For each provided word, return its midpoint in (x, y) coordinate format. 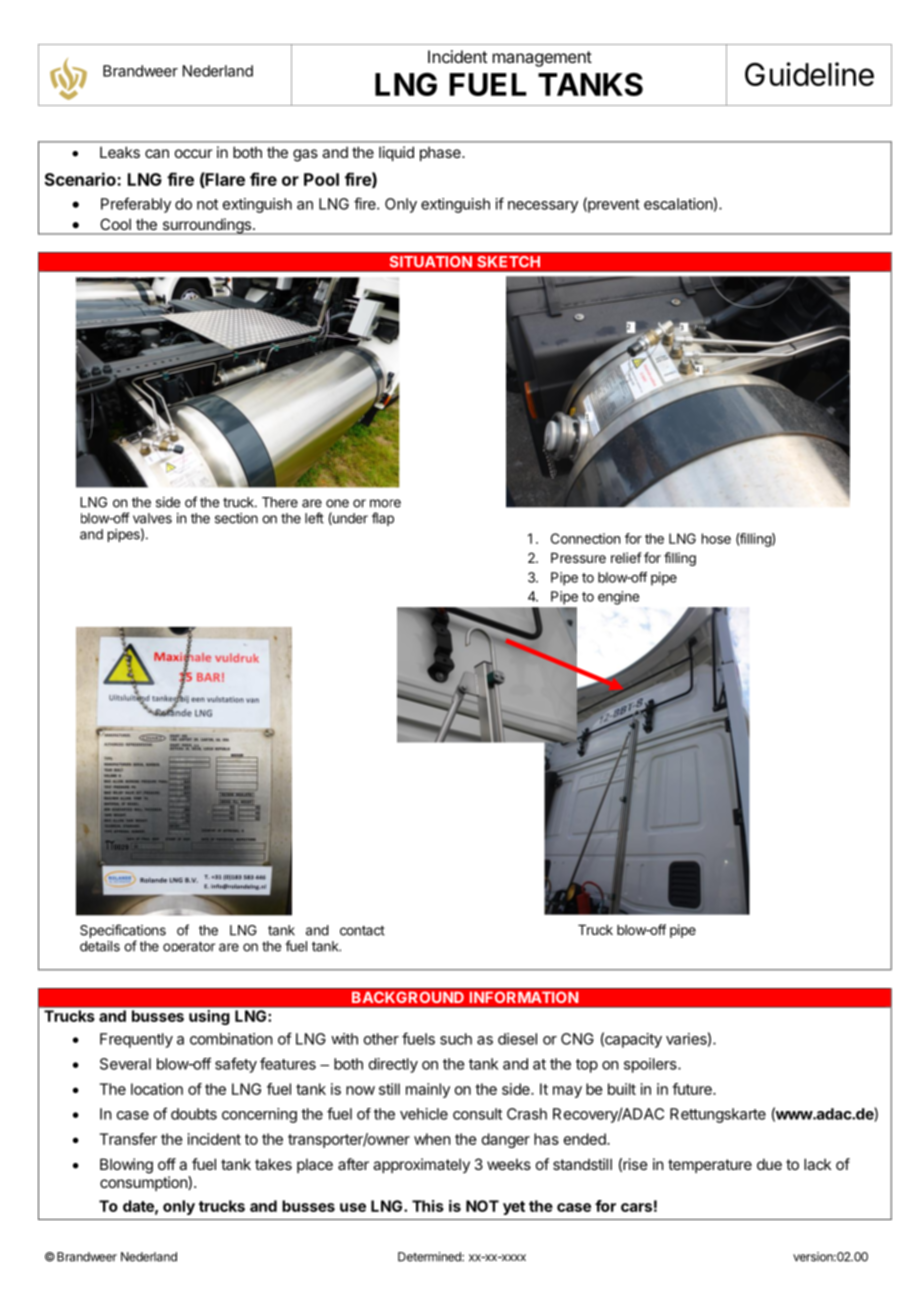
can (157, 153)
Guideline (809, 74)
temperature (710, 1166)
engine (618, 598)
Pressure (578, 558)
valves (152, 518)
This (428, 1206)
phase (441, 153)
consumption (144, 1183)
